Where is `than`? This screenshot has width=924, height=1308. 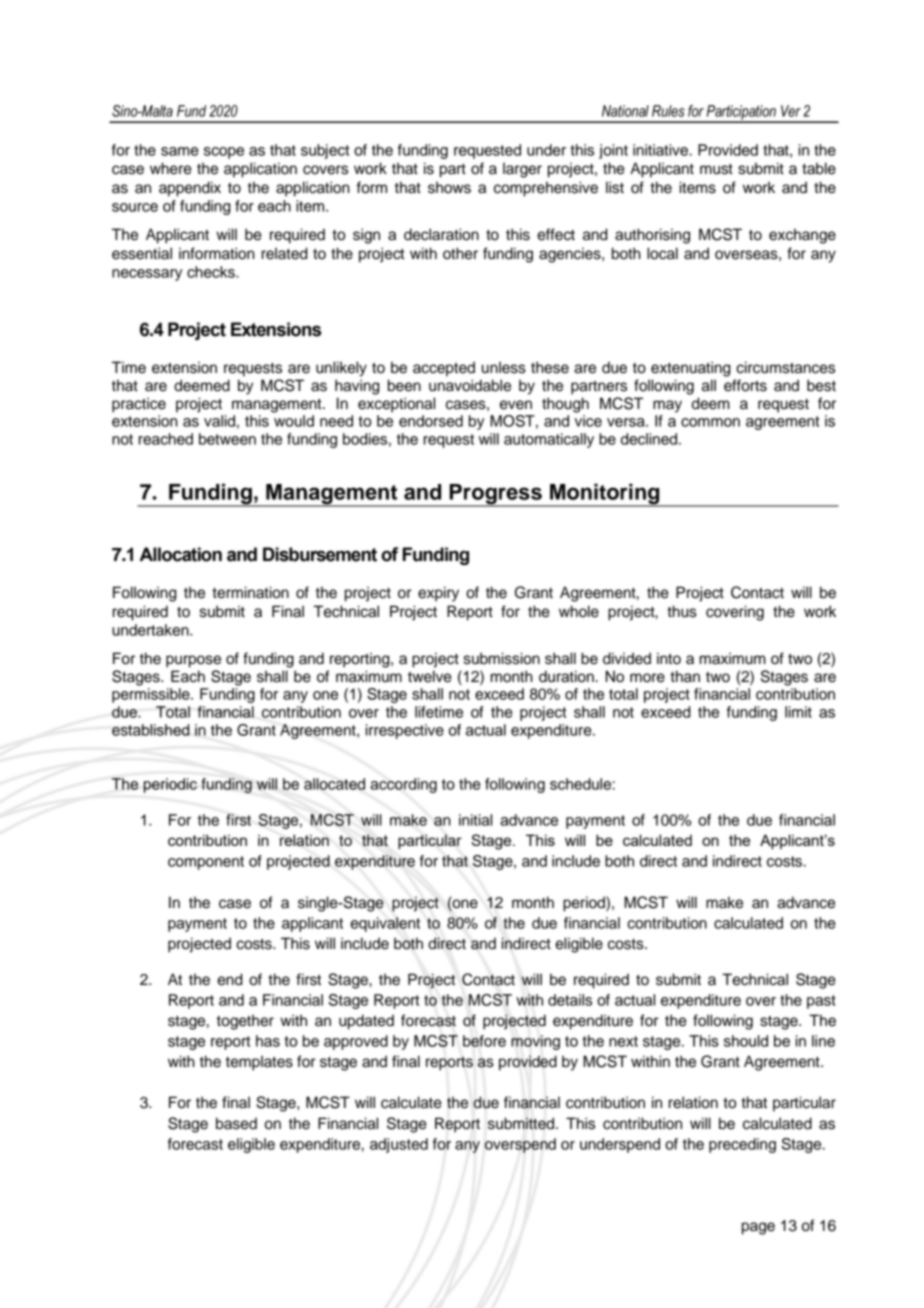
than is located at coordinates (685, 676).
